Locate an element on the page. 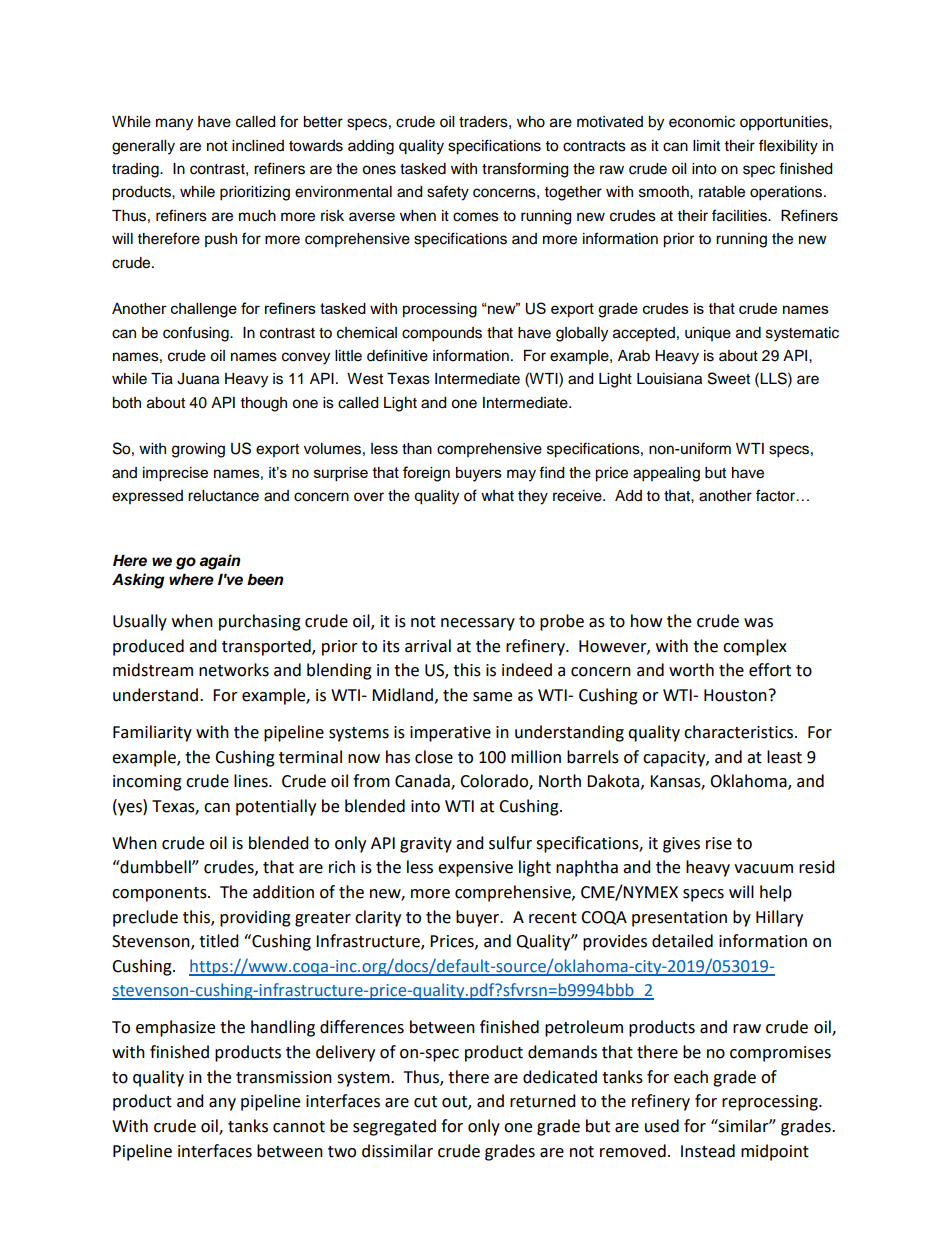 This document has height=1233, width=952. networks is located at coordinates (234, 670).
